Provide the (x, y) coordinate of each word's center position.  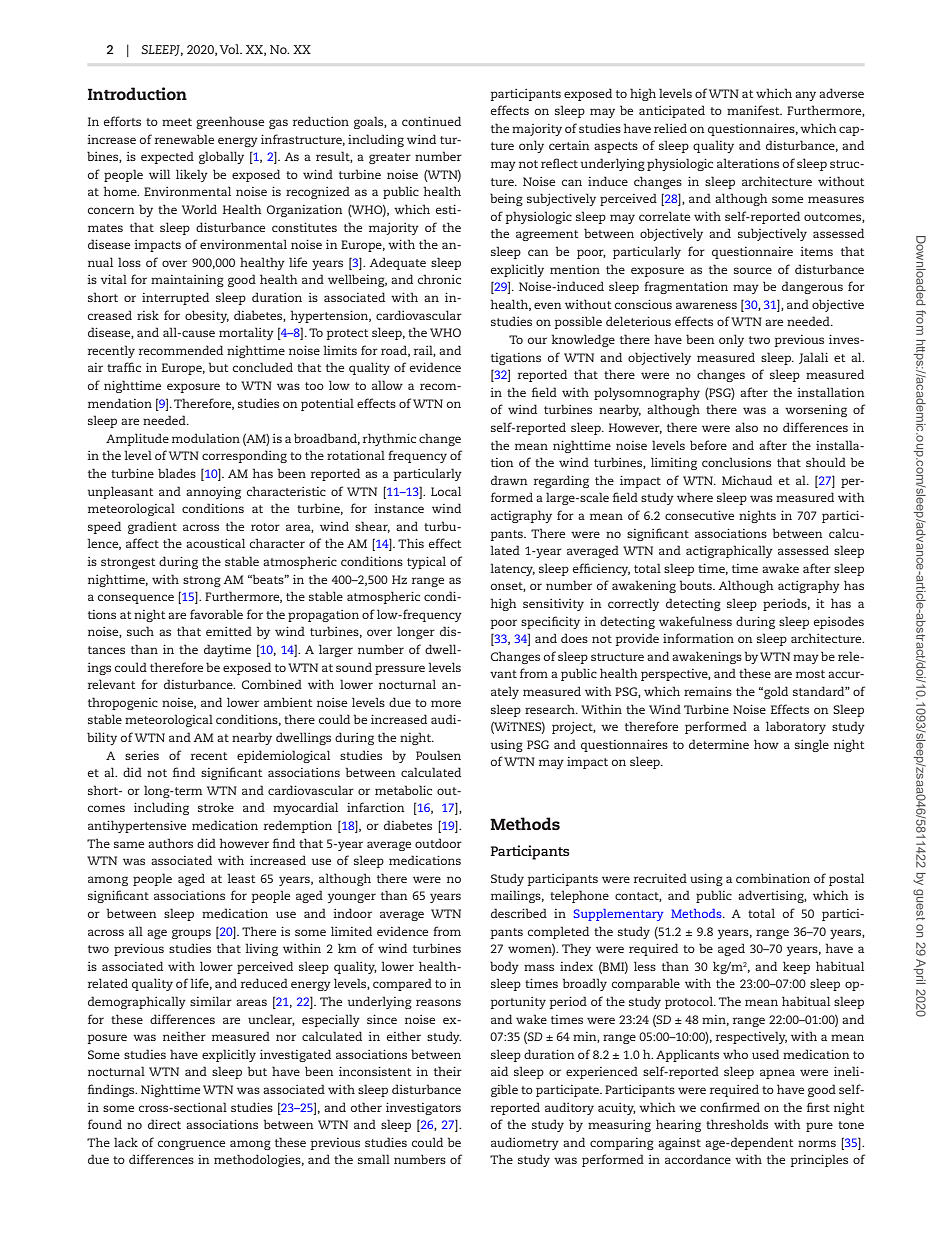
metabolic (403, 790)
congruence (191, 1145)
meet (177, 122)
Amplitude (137, 439)
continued (431, 121)
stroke (216, 807)
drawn (509, 480)
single (812, 745)
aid (499, 1071)
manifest (754, 110)
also (746, 427)
